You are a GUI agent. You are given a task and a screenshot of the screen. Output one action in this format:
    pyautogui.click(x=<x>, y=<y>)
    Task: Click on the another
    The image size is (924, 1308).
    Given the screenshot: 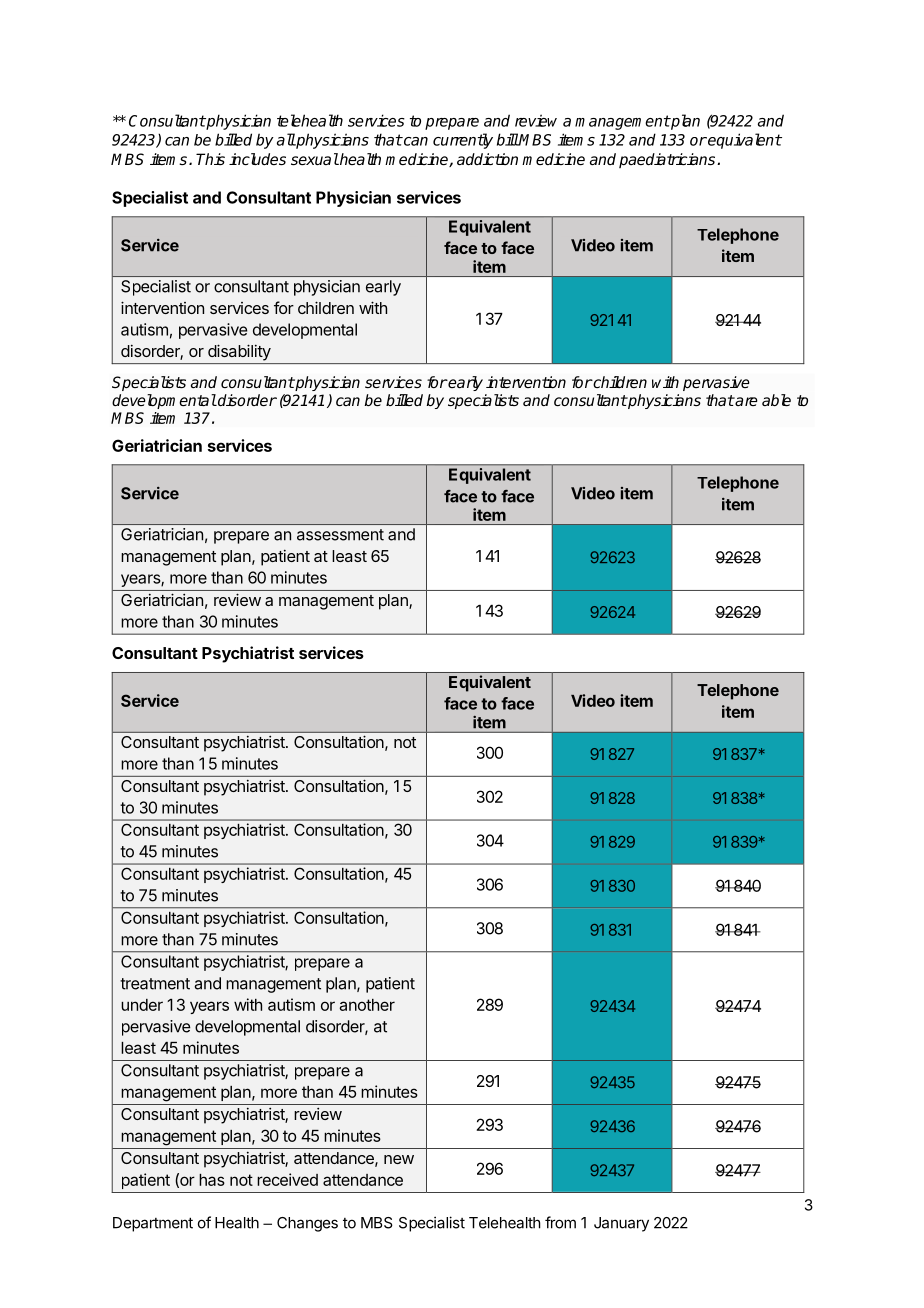 What is the action you would take?
    pyautogui.click(x=367, y=1005)
